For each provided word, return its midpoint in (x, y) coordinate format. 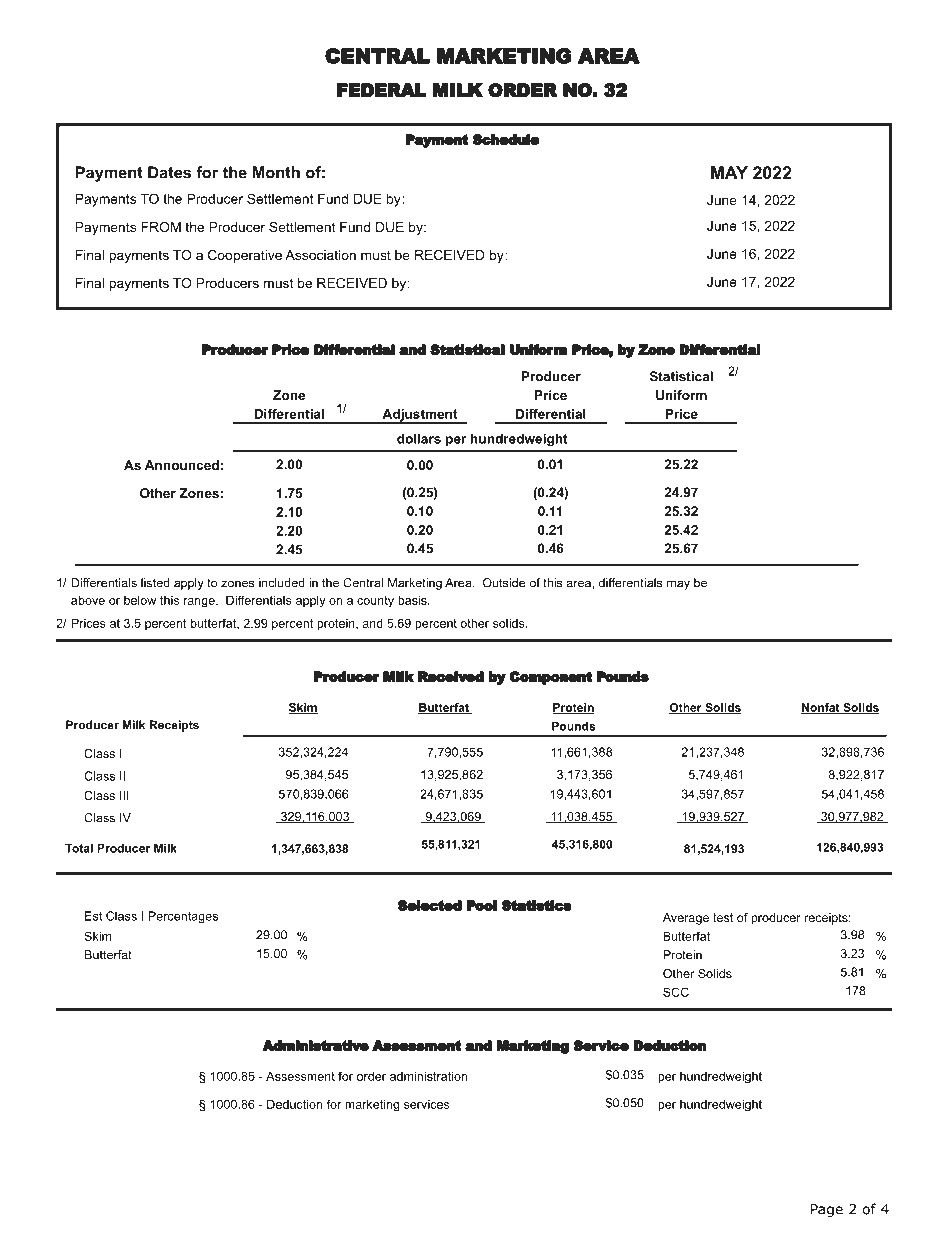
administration (428, 1076)
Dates (169, 172)
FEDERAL (382, 90)
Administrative (315, 1045)
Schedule (506, 139)
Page (827, 1210)
